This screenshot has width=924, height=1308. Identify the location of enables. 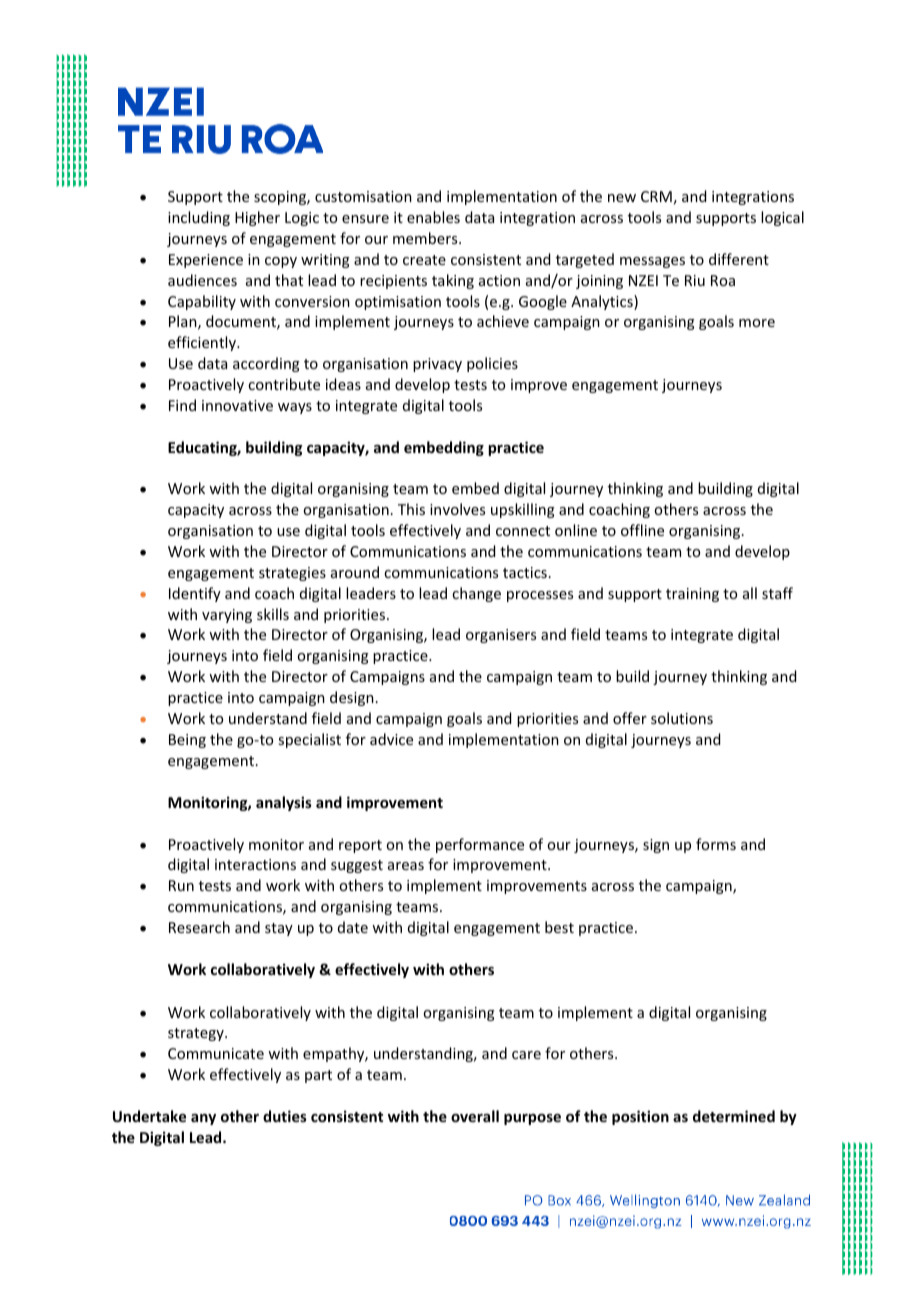
(433, 217).
